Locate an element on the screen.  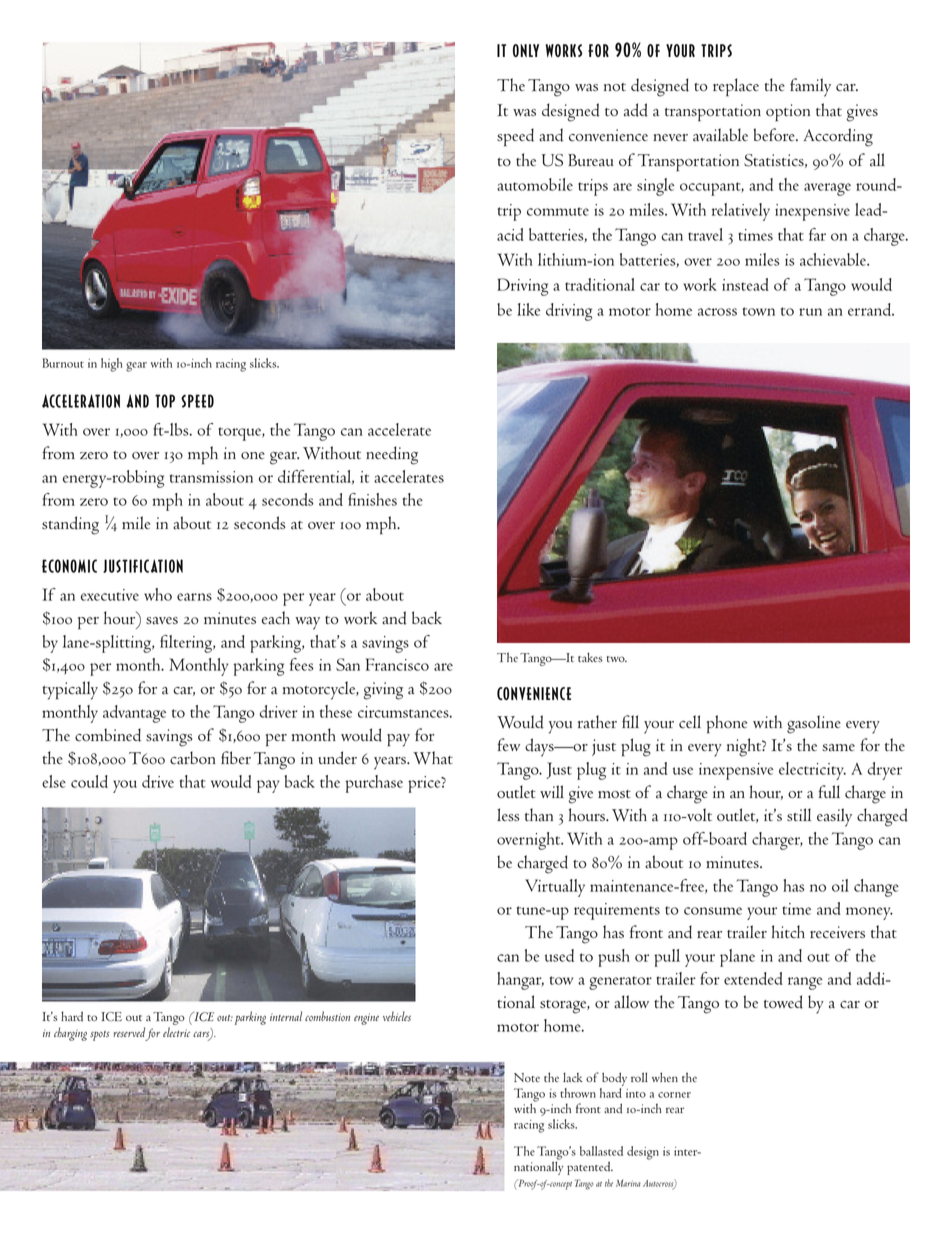
Note is located at coordinates (527, 1077).
